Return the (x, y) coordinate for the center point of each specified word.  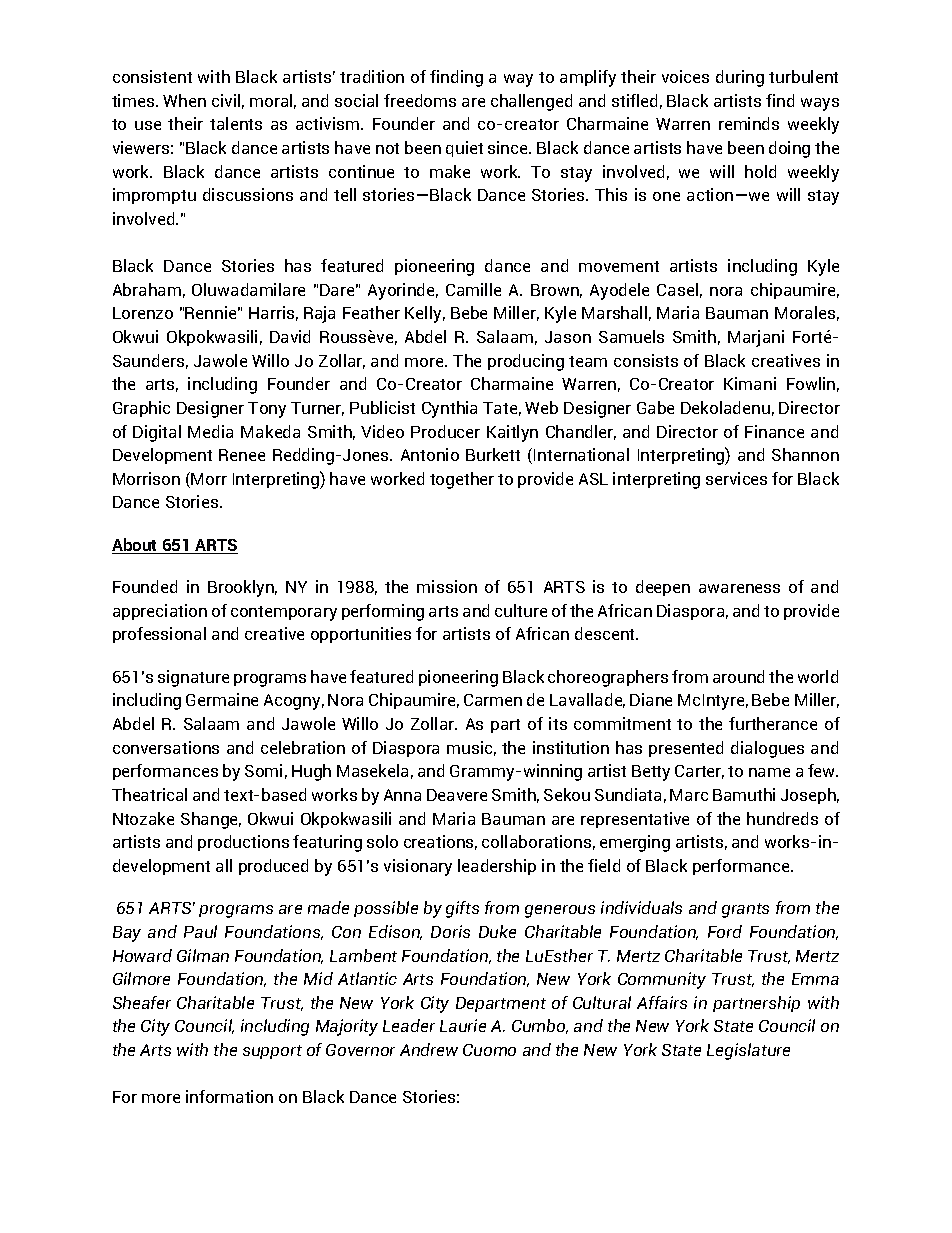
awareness (739, 588)
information (229, 1096)
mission (447, 586)
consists (646, 360)
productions (243, 843)
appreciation (160, 612)
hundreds (782, 818)
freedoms (420, 100)
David (290, 336)
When (184, 100)
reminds (749, 123)
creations (440, 842)
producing (526, 362)
